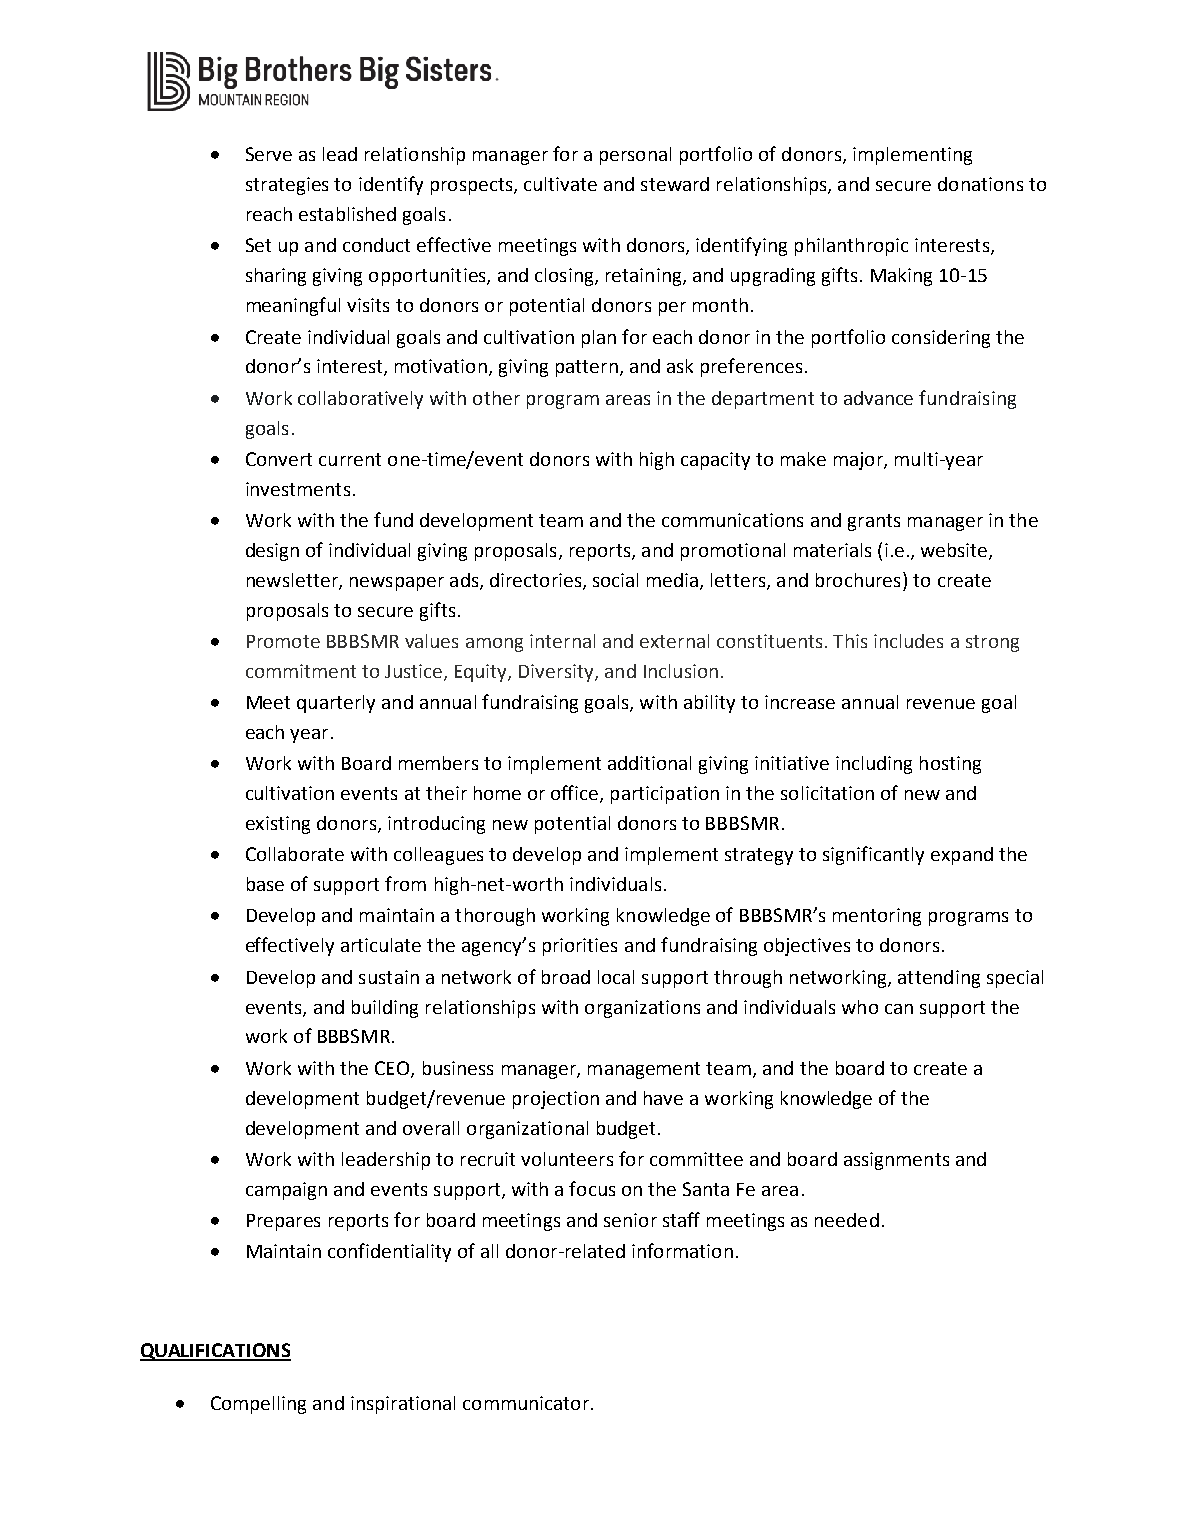 The width and height of the screenshot is (1188, 1538). I want to click on strategies, so click(287, 186).
